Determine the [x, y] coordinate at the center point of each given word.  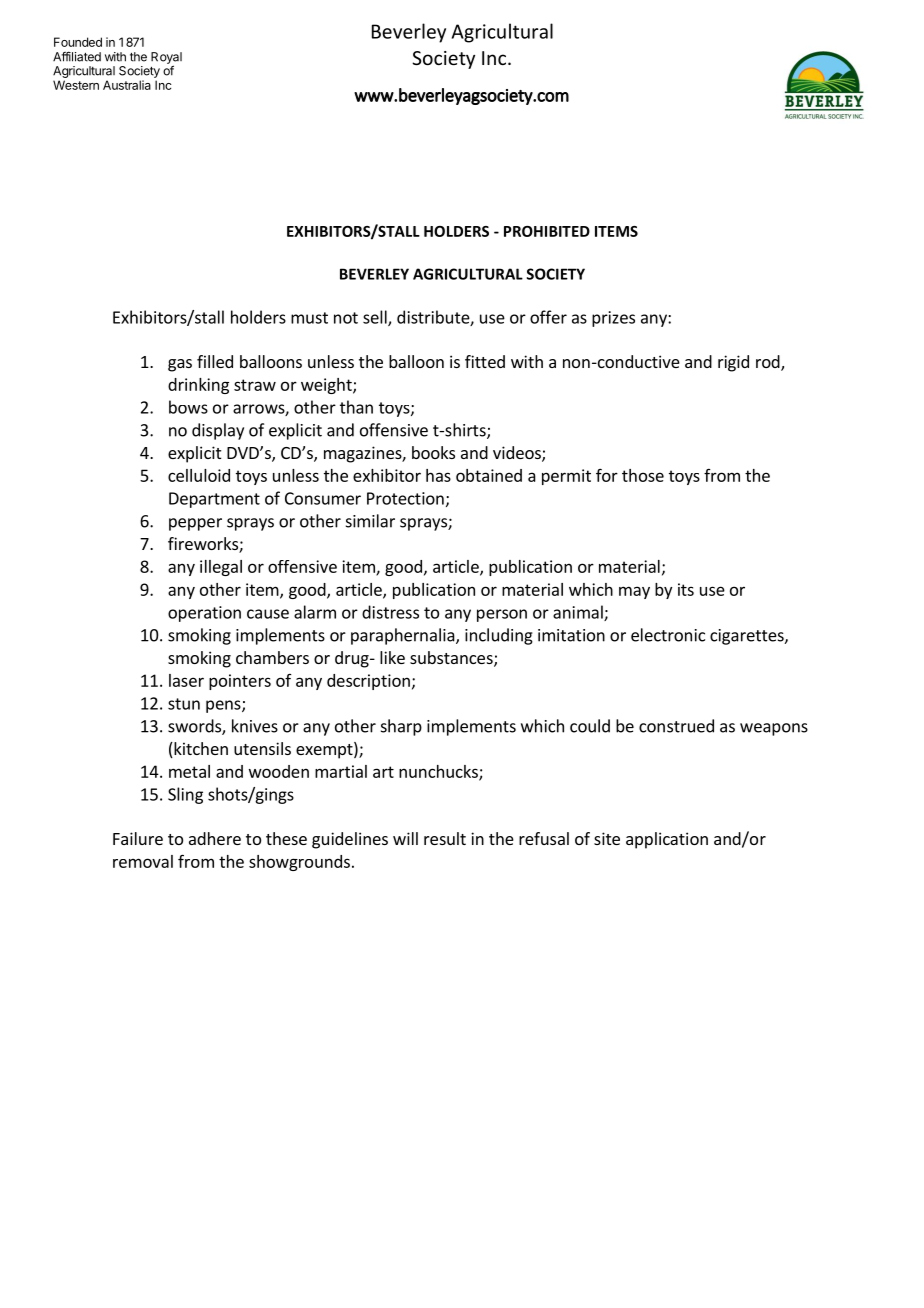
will [405, 838]
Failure [138, 838]
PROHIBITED [547, 231]
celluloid [199, 475]
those [643, 475]
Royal [166, 59]
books [433, 452]
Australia [127, 85]
